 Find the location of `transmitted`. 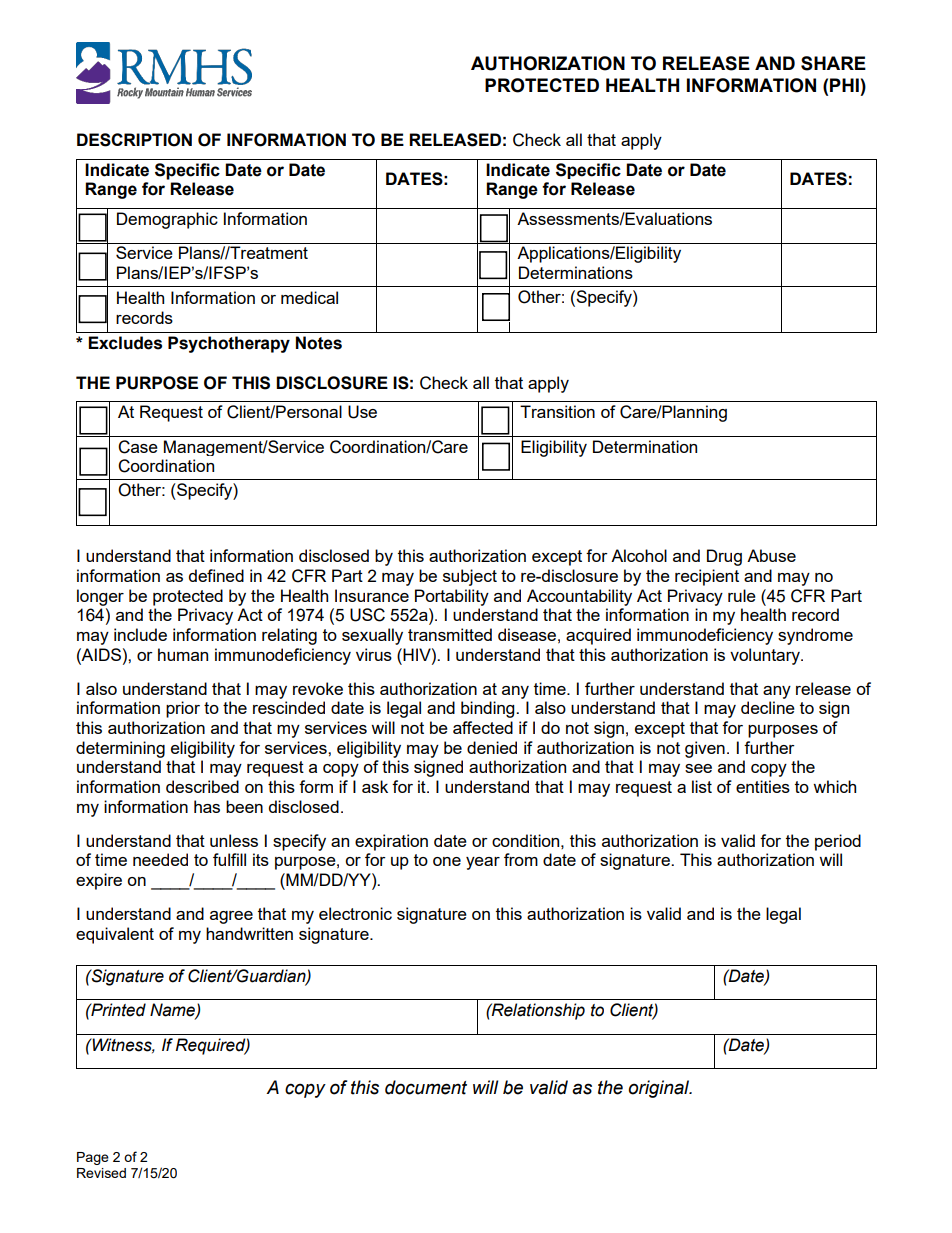

transmitted is located at coordinates (450, 634).
